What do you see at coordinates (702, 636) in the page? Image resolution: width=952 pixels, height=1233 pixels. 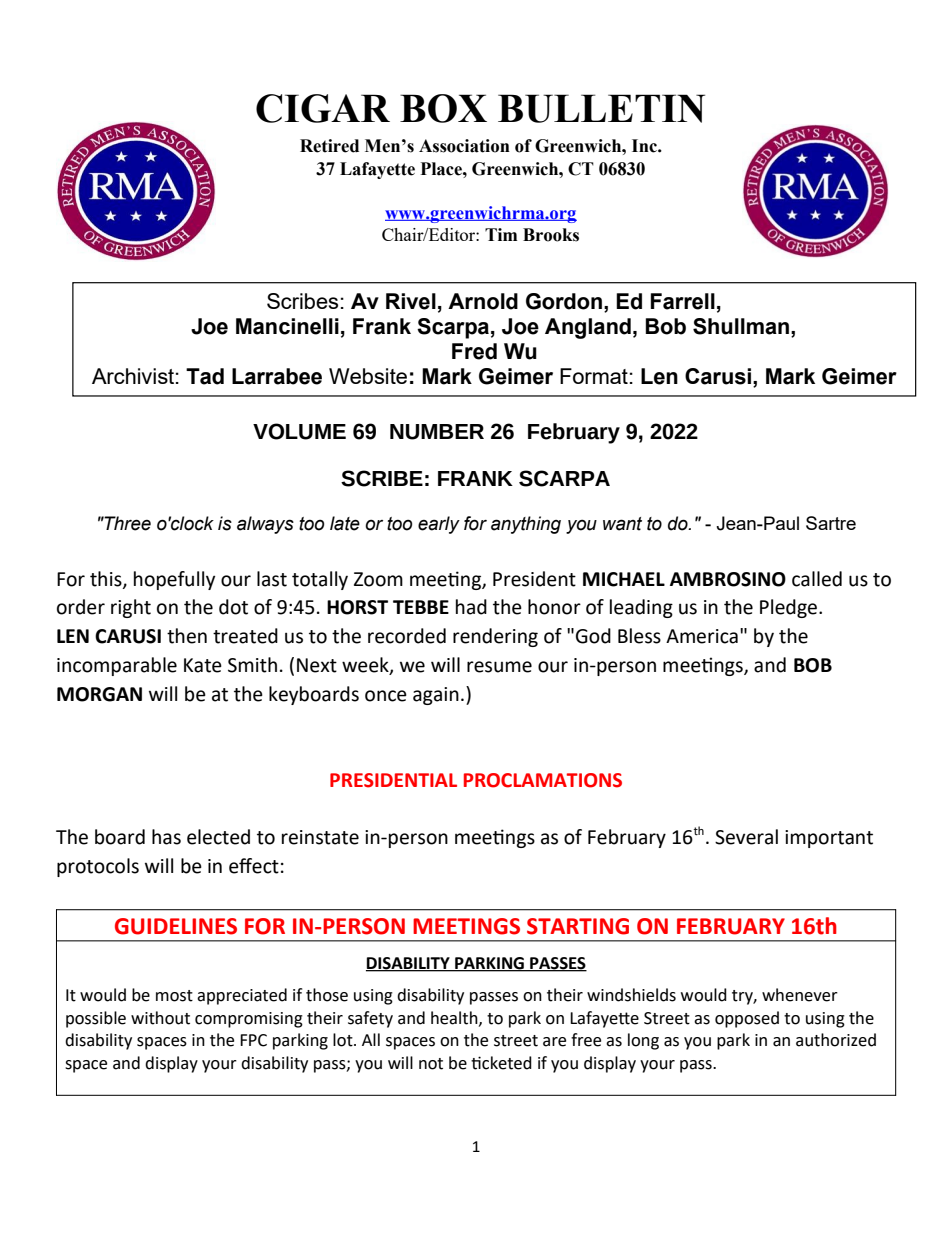 I see `America` at bounding box center [702, 636].
